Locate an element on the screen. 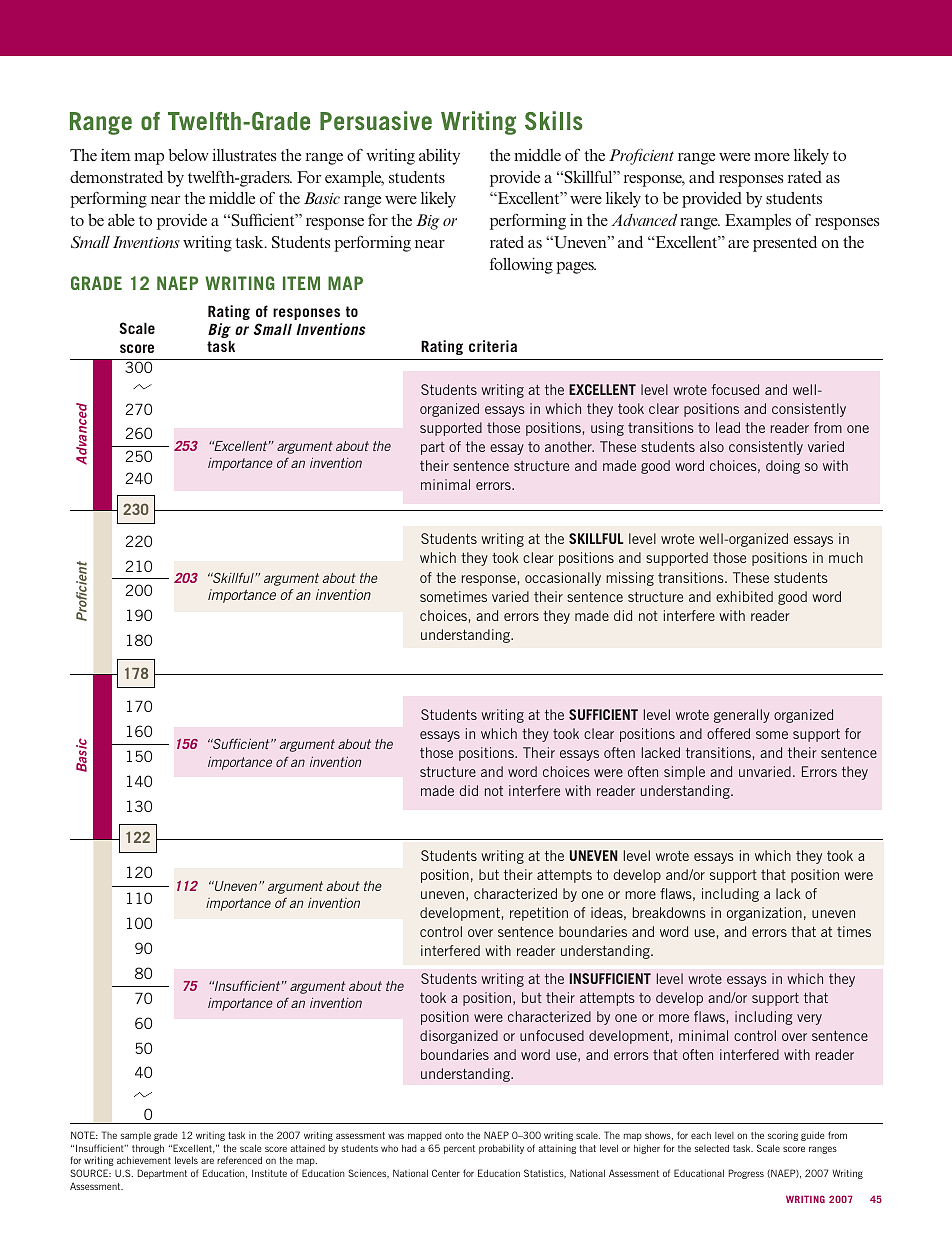  referenced is located at coordinates (239, 1160).
